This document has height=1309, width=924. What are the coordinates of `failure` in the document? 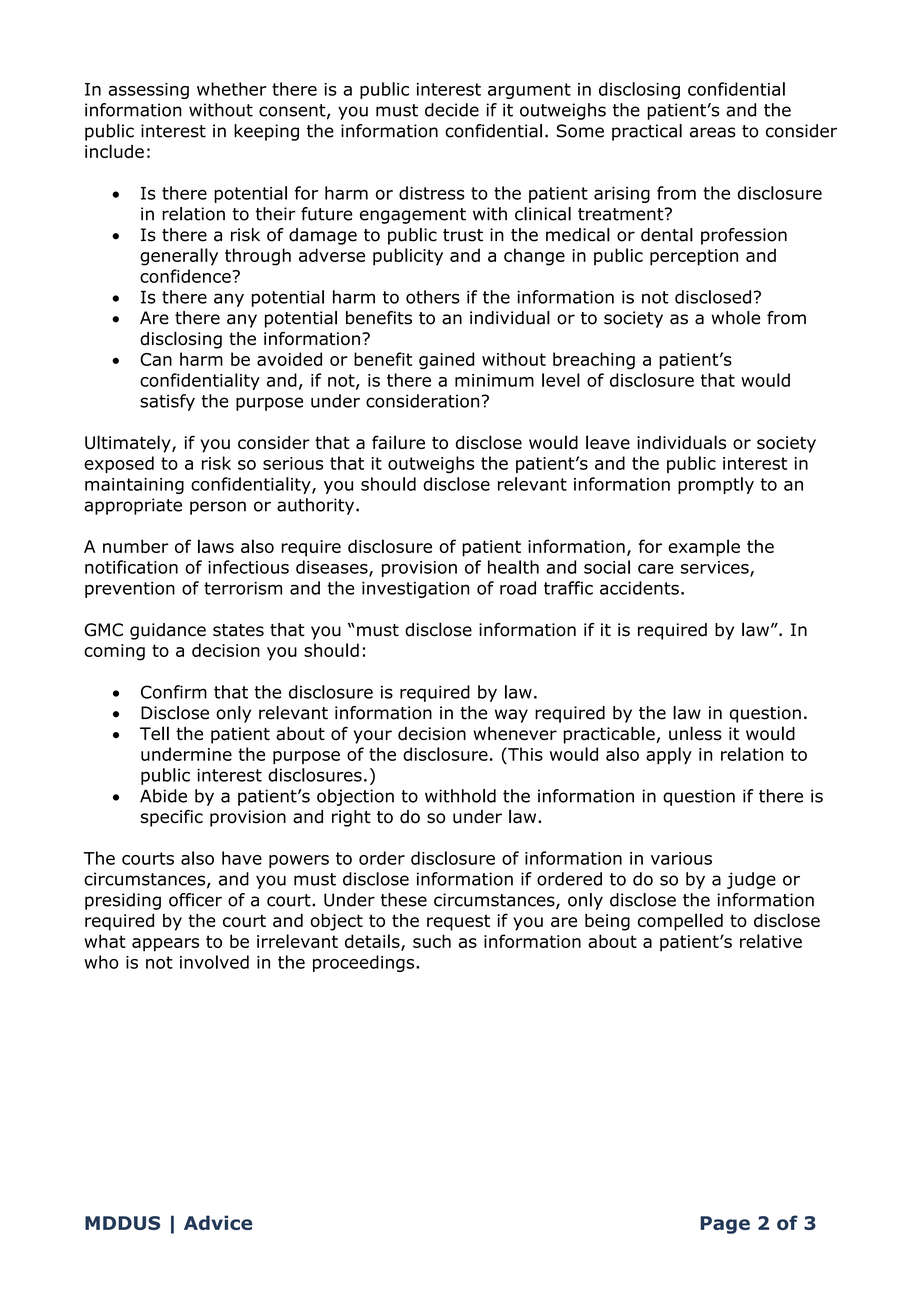 It's located at (398, 442).
